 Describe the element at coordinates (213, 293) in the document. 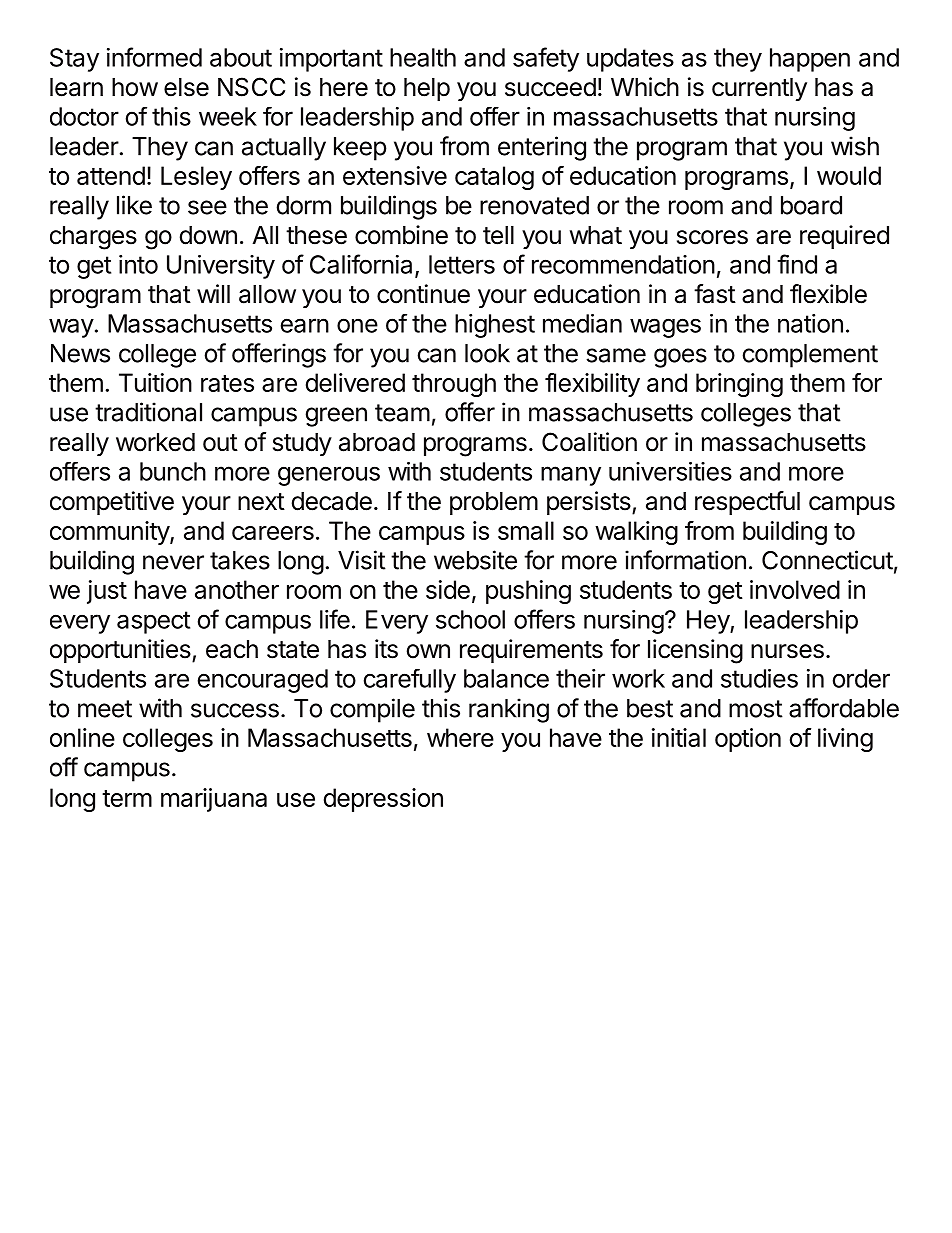

I see `will` at that location.
